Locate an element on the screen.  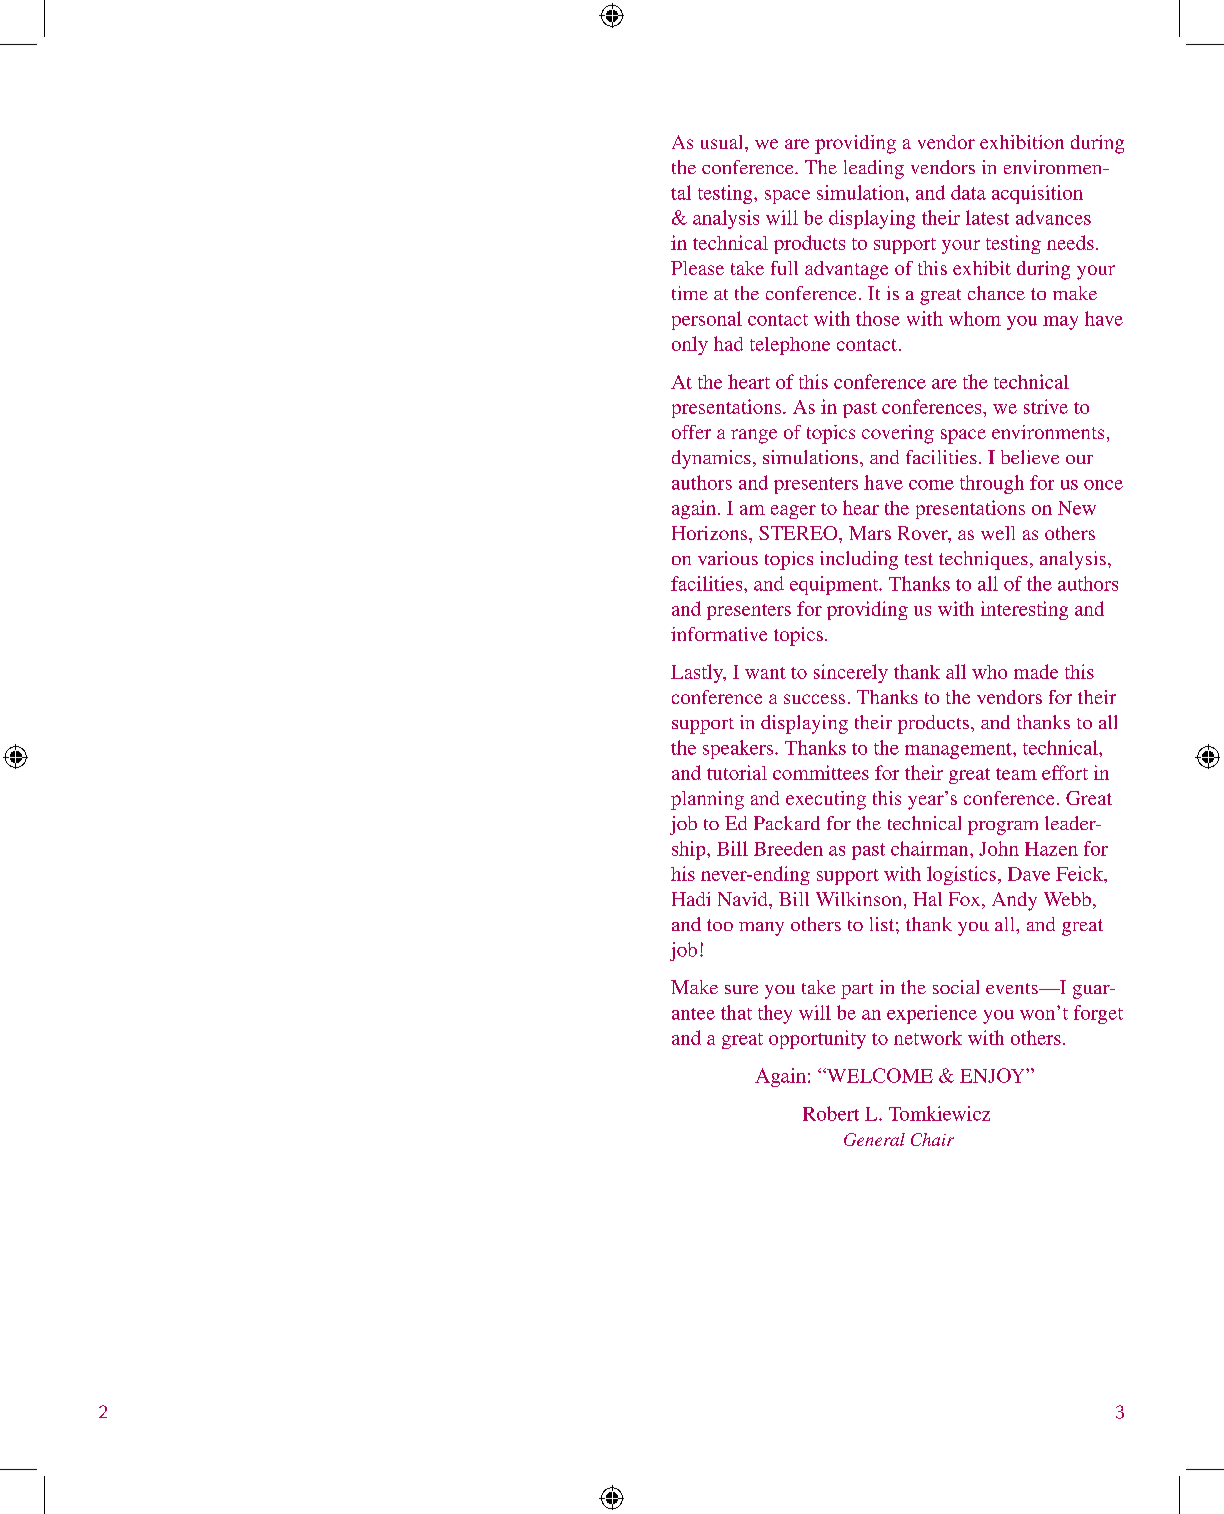
New is located at coordinates (1077, 508).
